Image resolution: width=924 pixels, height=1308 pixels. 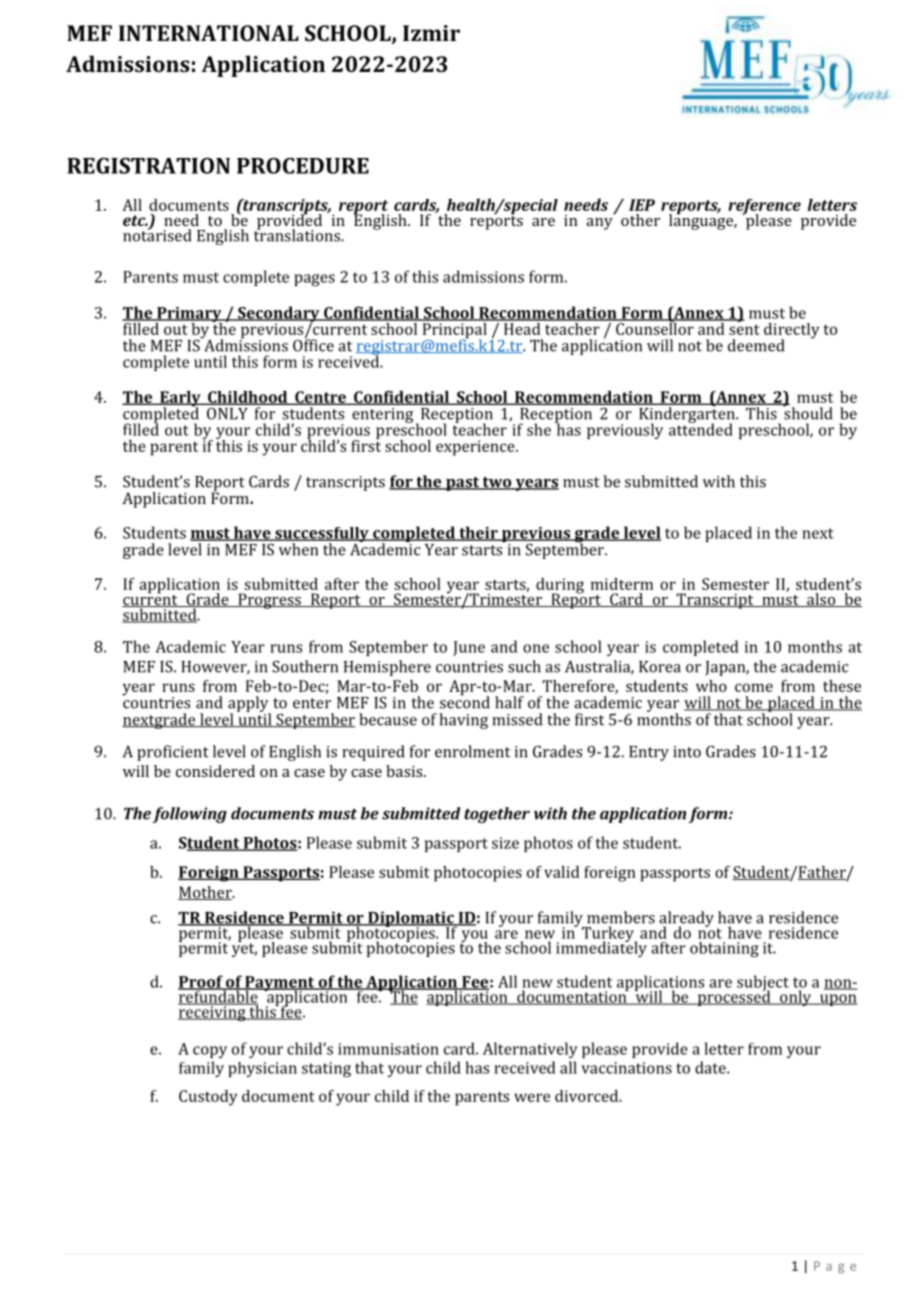 I want to click on Progress, so click(x=269, y=601).
